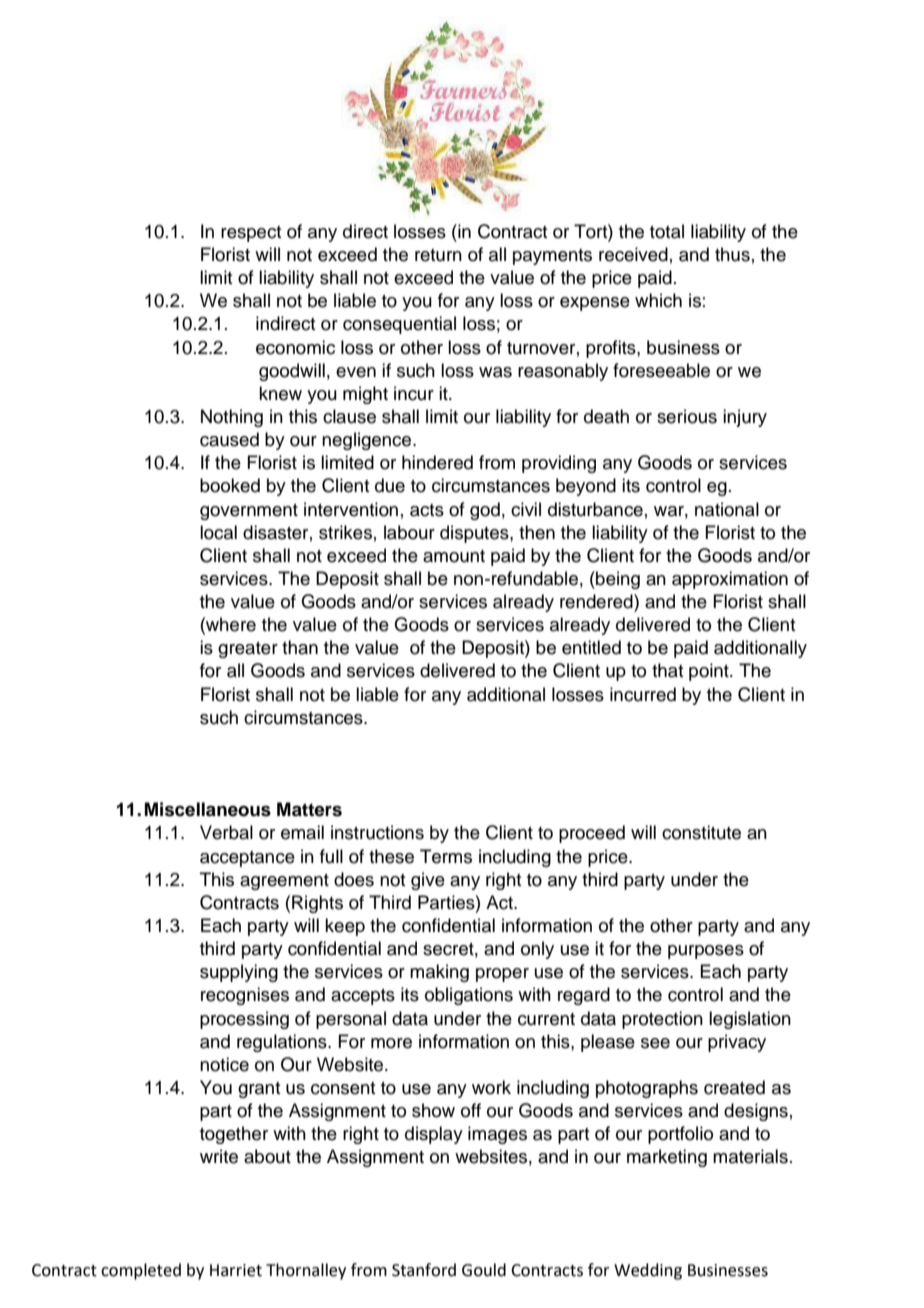  I want to click on acceptance, so click(247, 859).
